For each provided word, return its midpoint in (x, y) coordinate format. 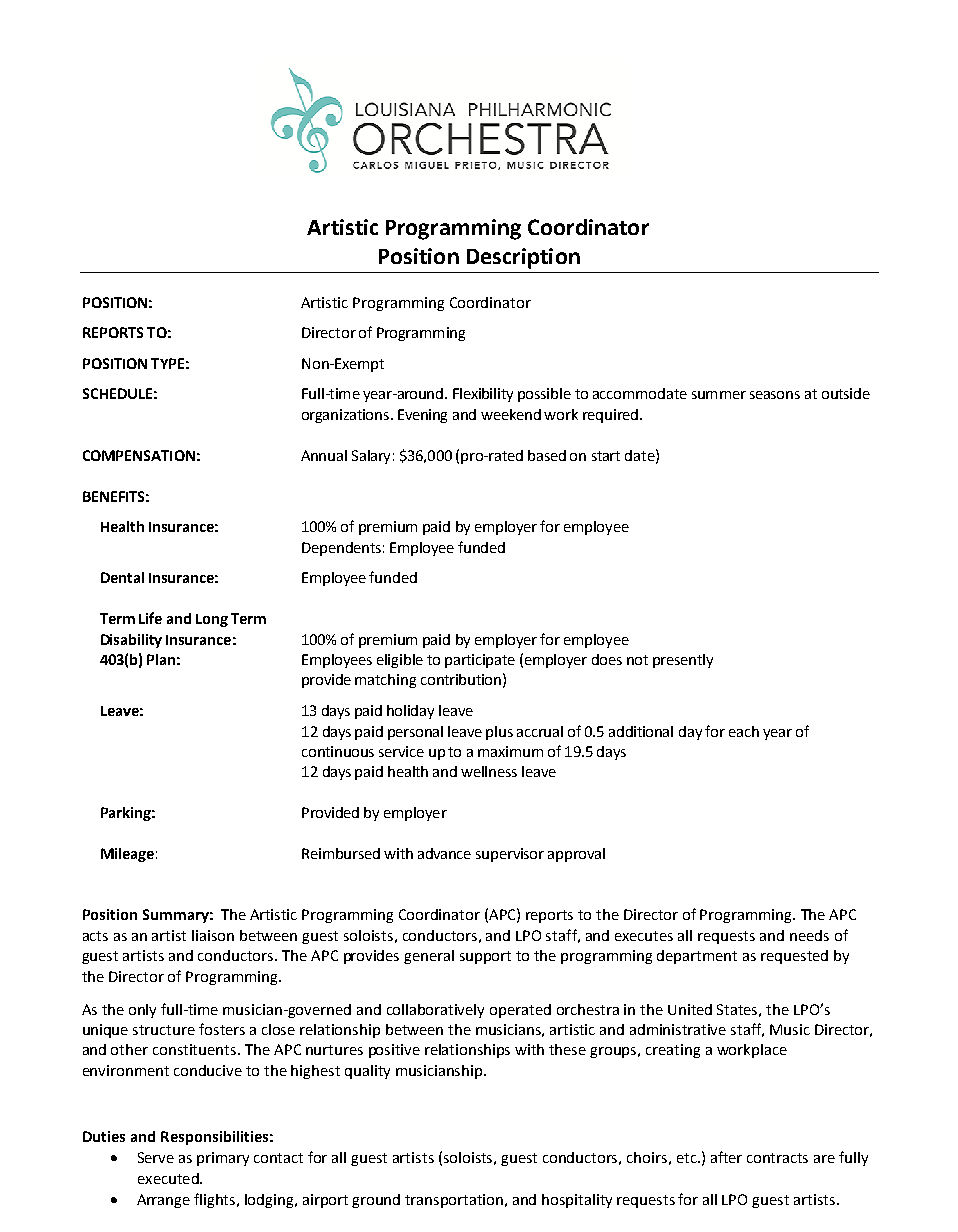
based (547, 455)
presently (683, 661)
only (142, 1011)
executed (169, 1178)
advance (444, 853)
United (690, 1009)
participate (480, 661)
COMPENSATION (139, 455)
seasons (775, 395)
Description (523, 258)
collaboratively (435, 1011)
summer (719, 395)
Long (212, 620)
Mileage (127, 855)
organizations (347, 416)
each (744, 731)
